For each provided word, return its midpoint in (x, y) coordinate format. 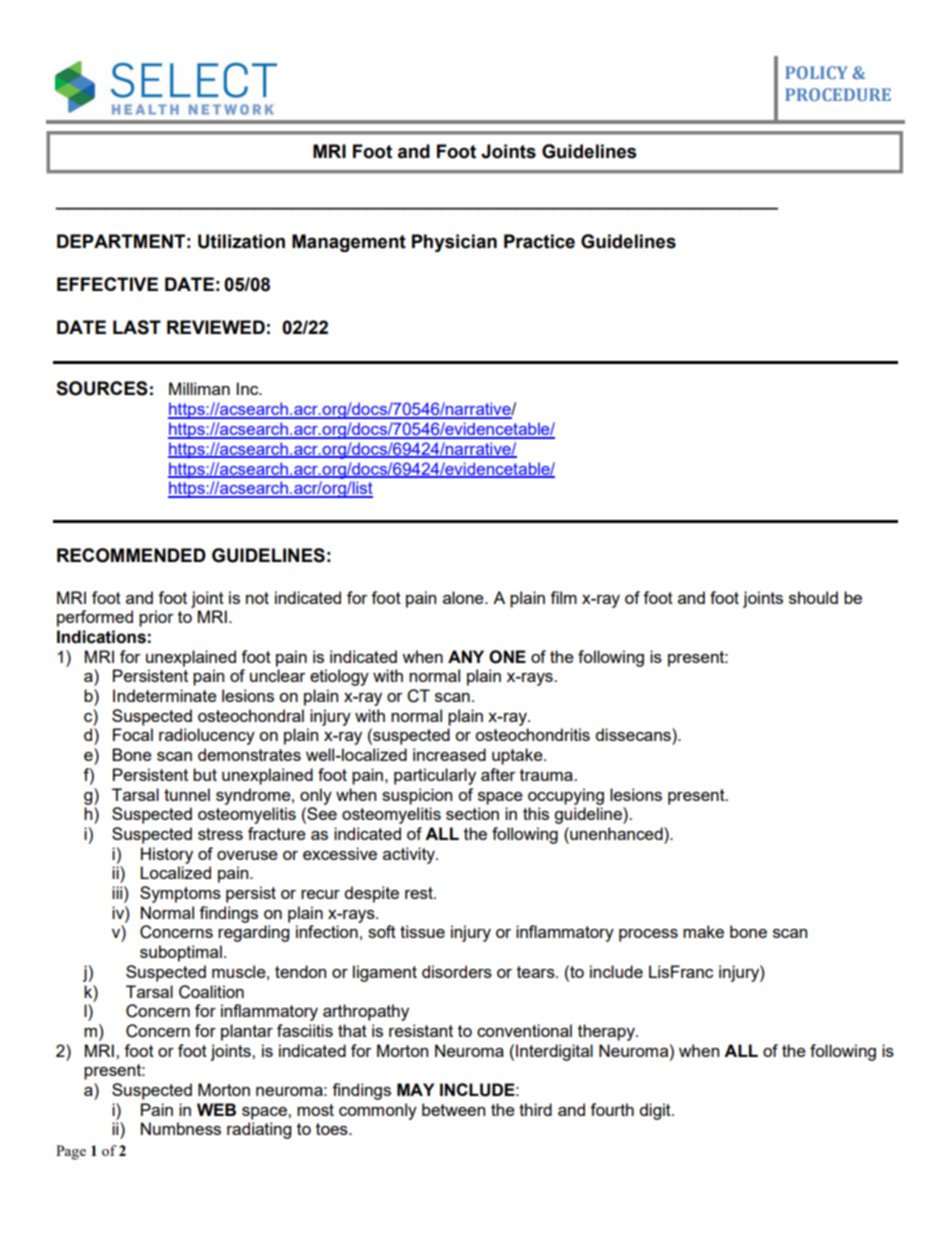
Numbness (181, 1128)
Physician (454, 243)
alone (464, 597)
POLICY (816, 72)
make (703, 931)
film (563, 597)
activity (410, 855)
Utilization (241, 241)
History (167, 855)
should (813, 597)
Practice (539, 241)
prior (156, 618)
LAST (137, 327)
